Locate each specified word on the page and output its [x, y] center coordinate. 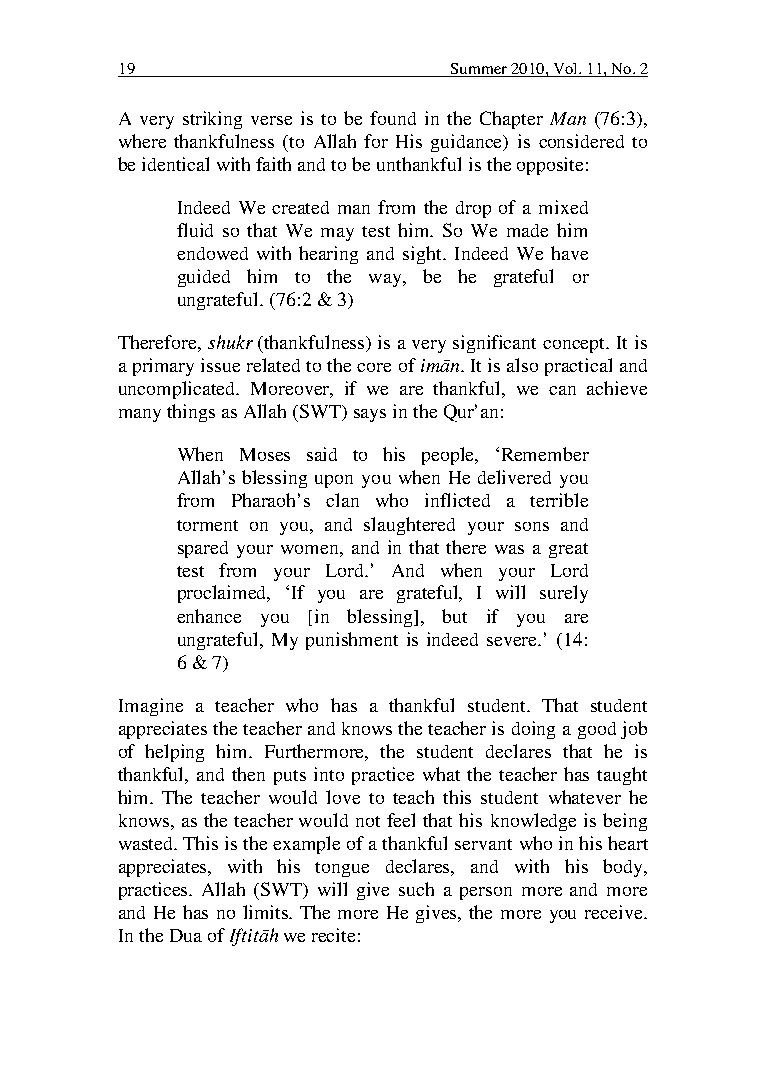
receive [615, 912]
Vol [565, 70]
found [393, 118]
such [416, 889]
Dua [186, 935]
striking [212, 120]
